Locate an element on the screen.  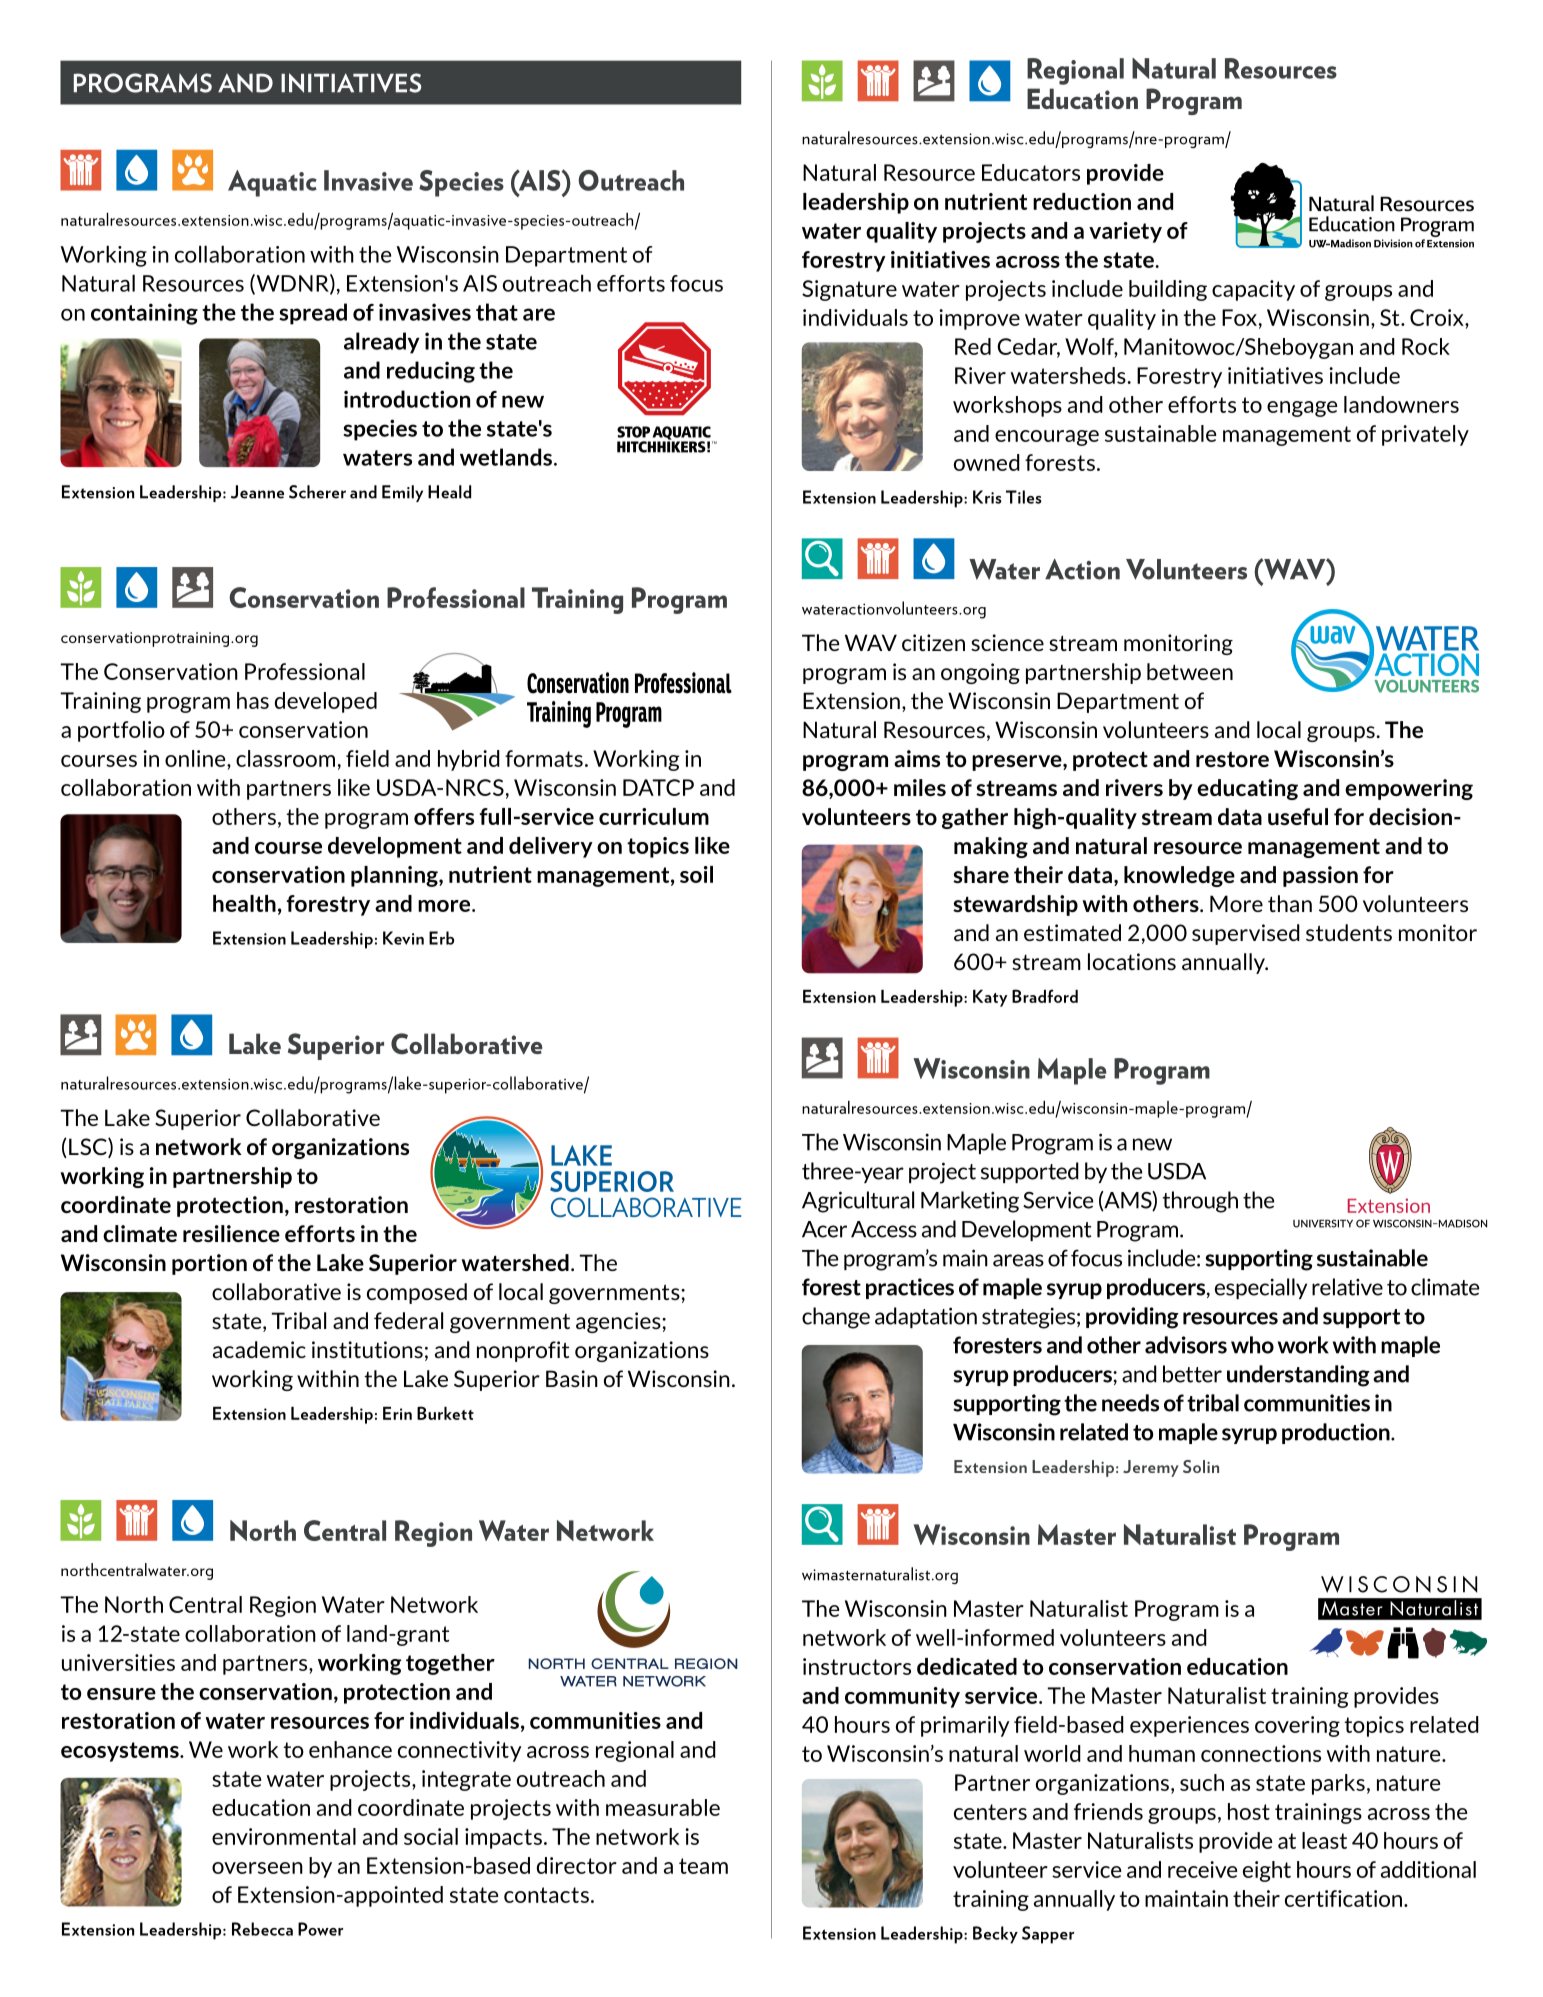
overseen is located at coordinates (257, 1868).
